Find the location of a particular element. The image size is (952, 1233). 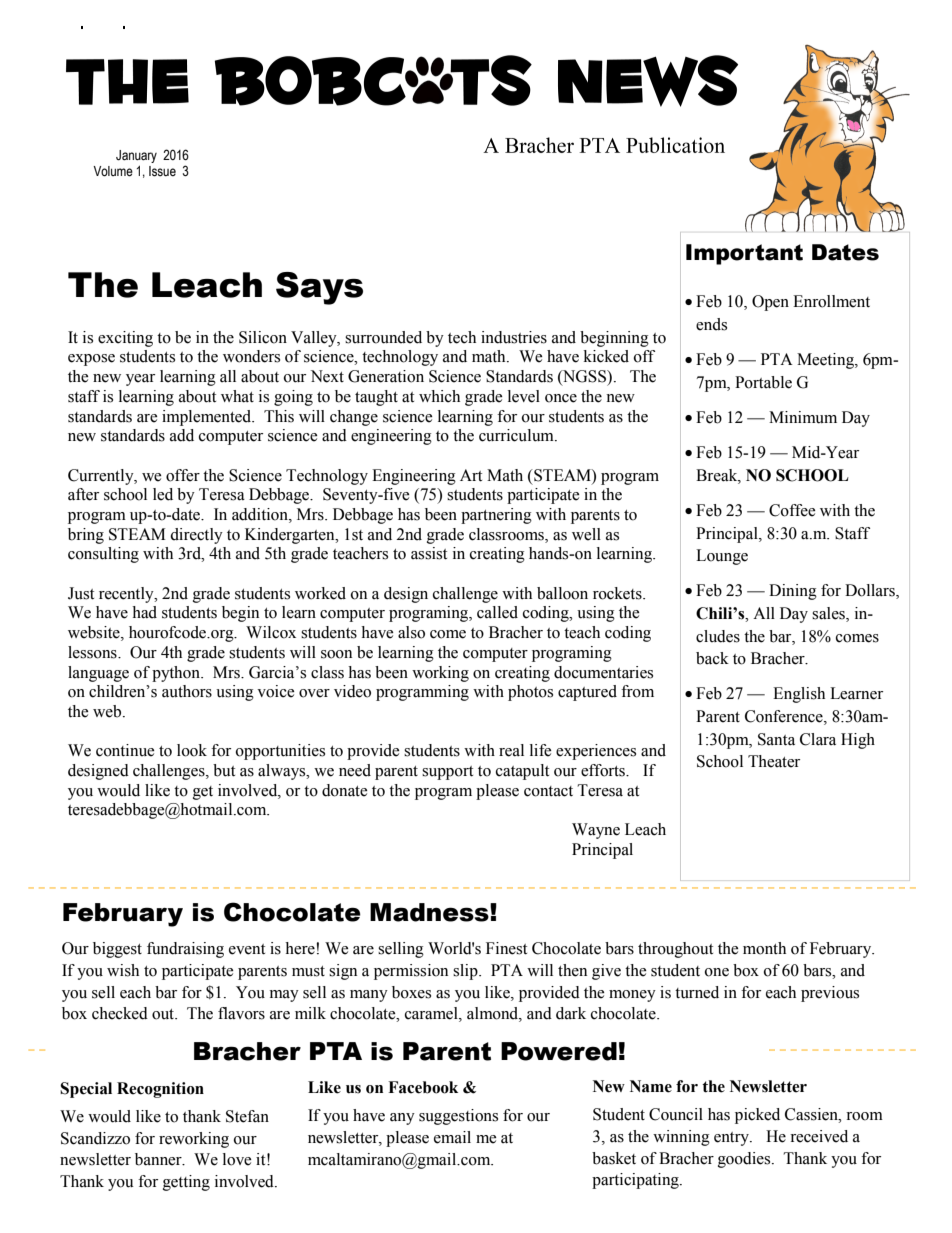

Says is located at coordinates (319, 288).
